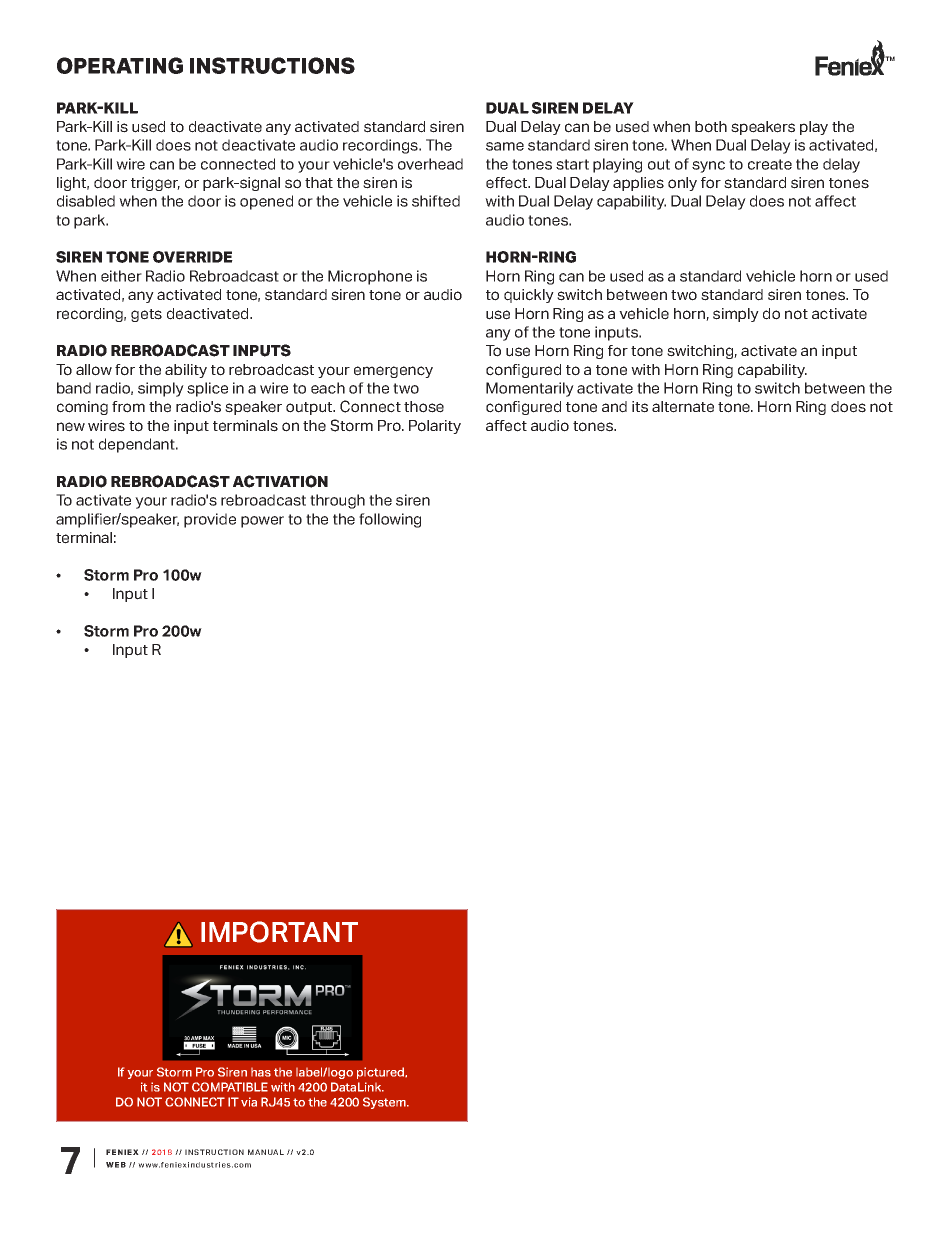 This screenshot has height=1233, width=952. What do you see at coordinates (382, 1073) in the screenshot?
I see `pictured` at bounding box center [382, 1073].
